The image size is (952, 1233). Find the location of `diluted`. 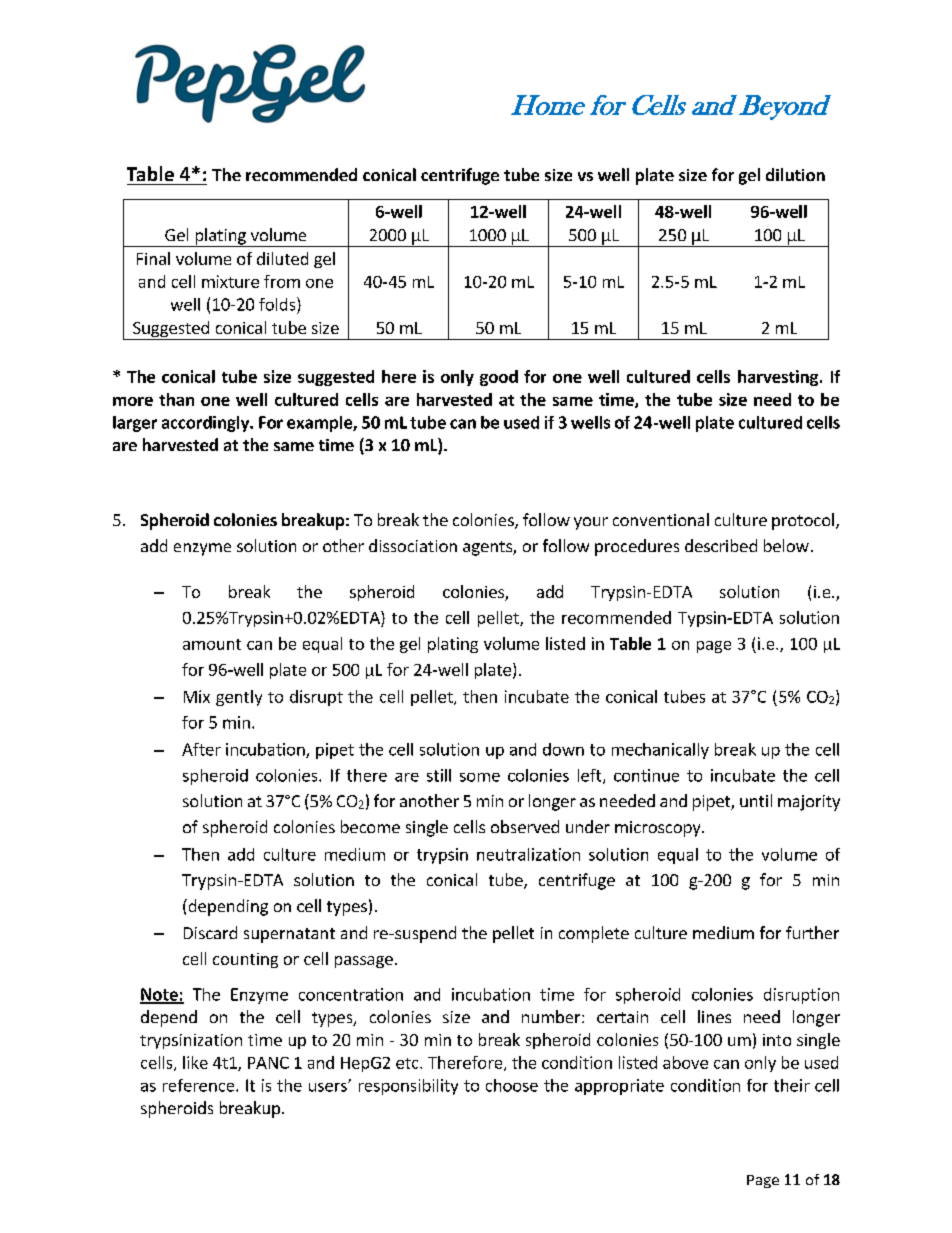

diluted is located at coordinates (282, 258).
